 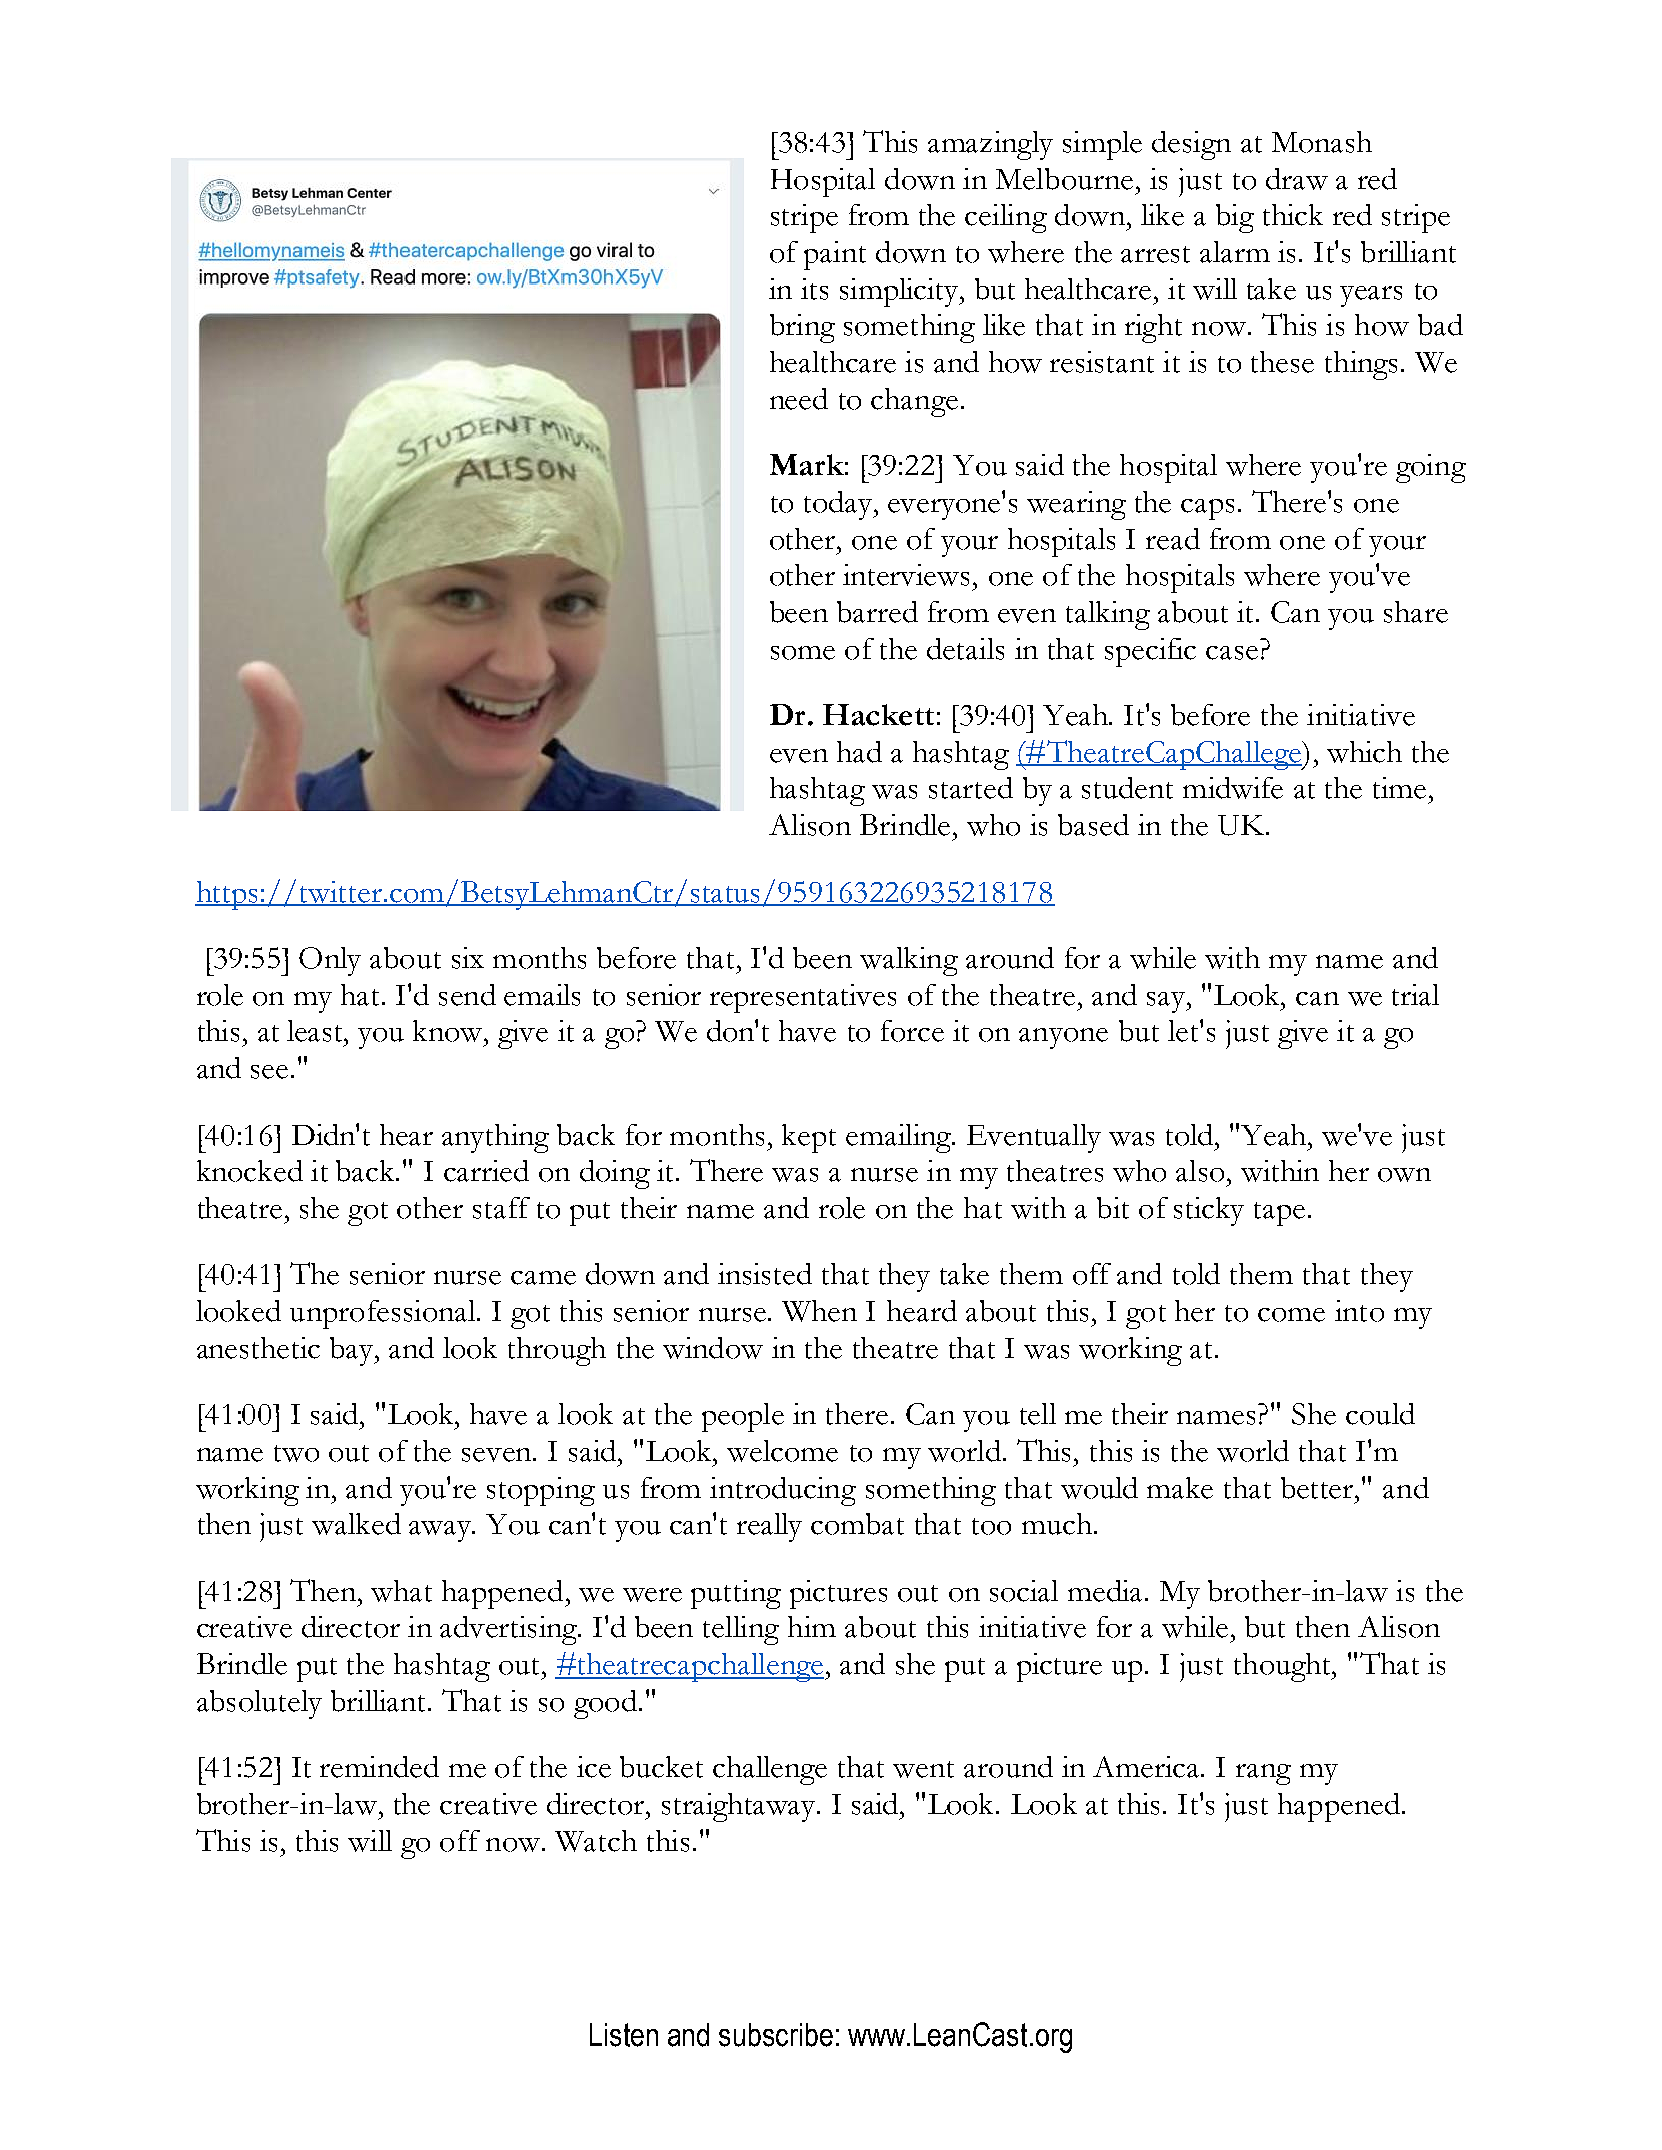 I want to click on kept, so click(x=809, y=1138).
